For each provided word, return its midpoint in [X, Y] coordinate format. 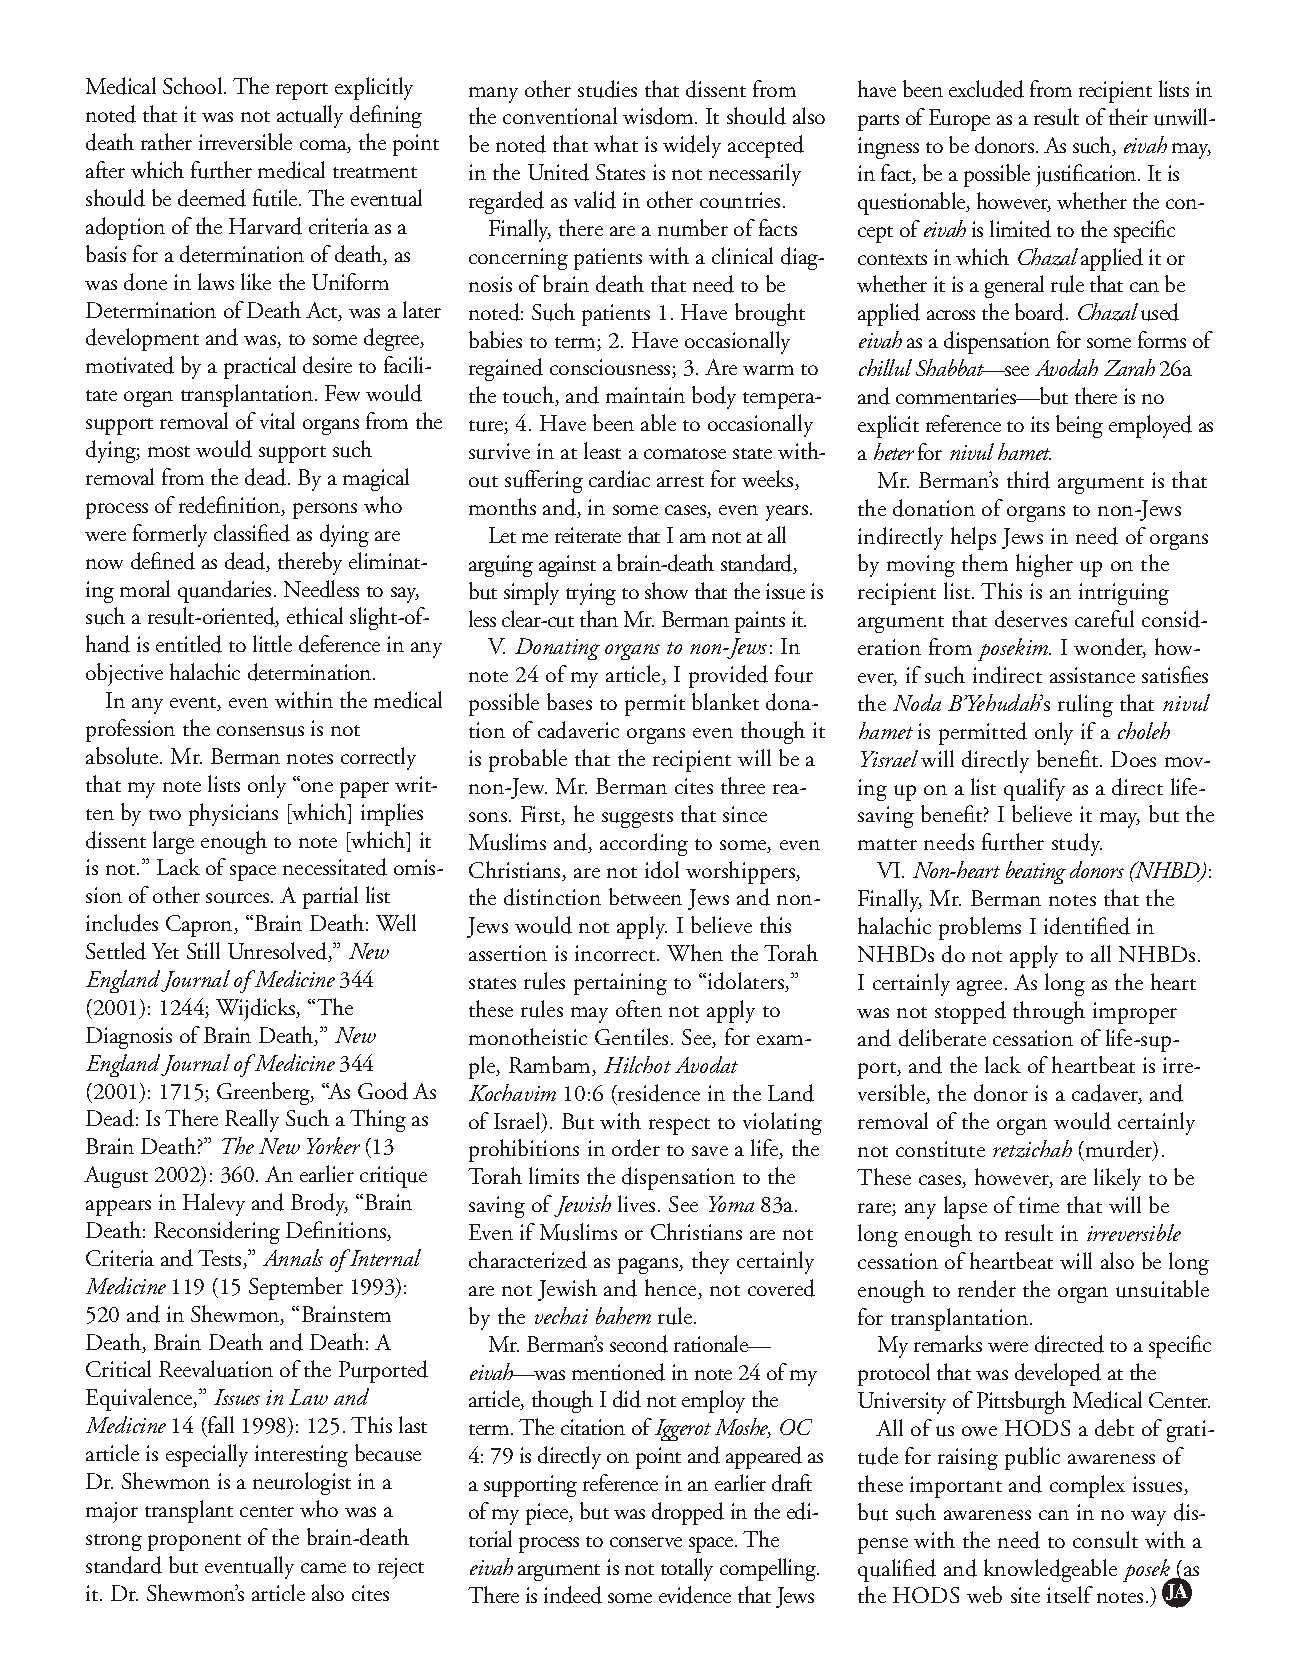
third [1028, 480]
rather [166, 141]
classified [252, 533]
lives [636, 1203]
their [1128, 116]
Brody [319, 1204]
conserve [646, 1542]
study [1077, 844]
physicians [233, 814]
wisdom [659, 116]
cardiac [619, 479]
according [644, 844]
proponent [194, 1542]
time [1039, 1205]
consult [1105, 1540]
